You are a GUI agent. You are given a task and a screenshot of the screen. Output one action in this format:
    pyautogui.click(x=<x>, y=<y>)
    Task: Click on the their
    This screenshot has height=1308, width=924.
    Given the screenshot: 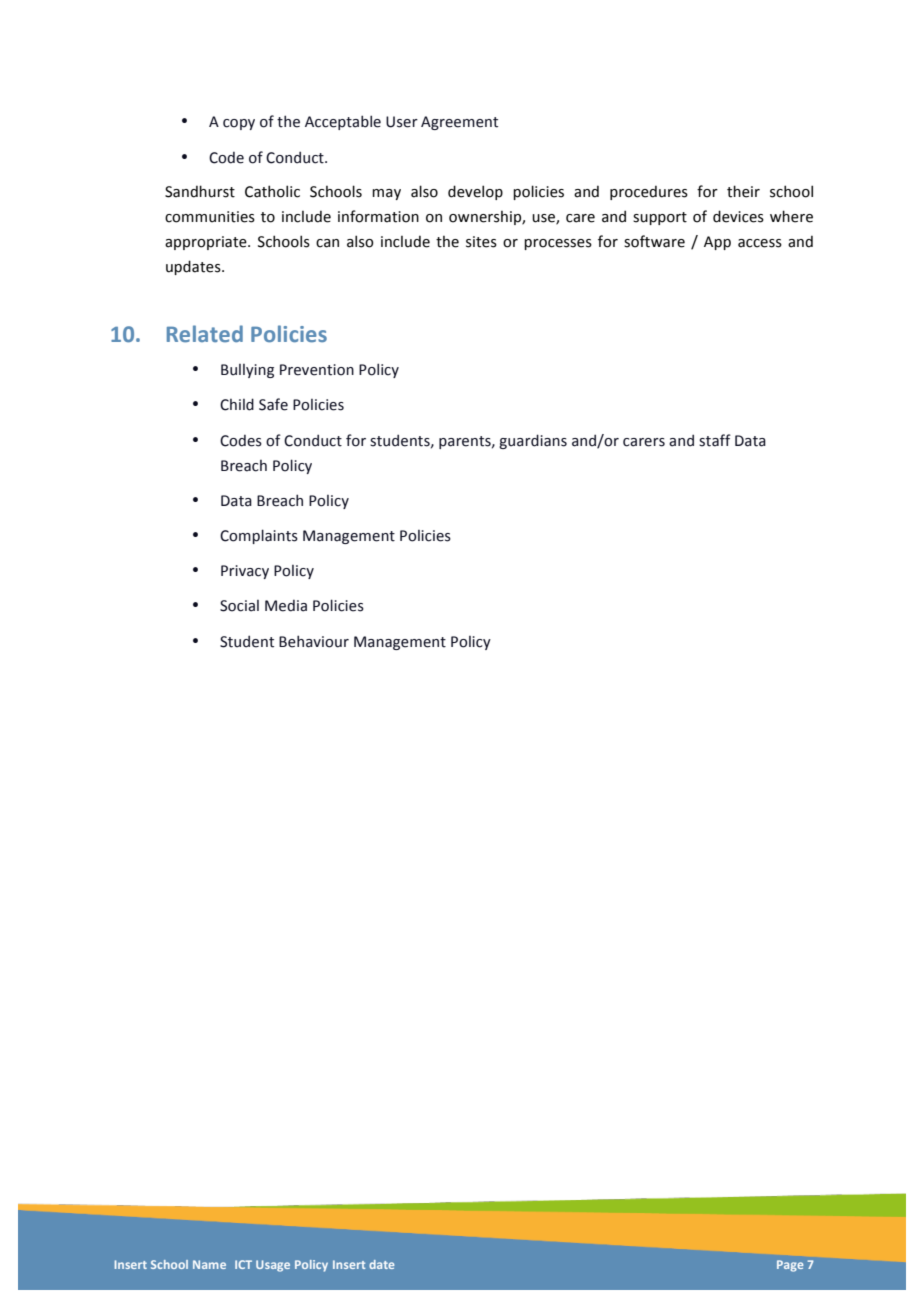 What is the action you would take?
    pyautogui.click(x=743, y=191)
